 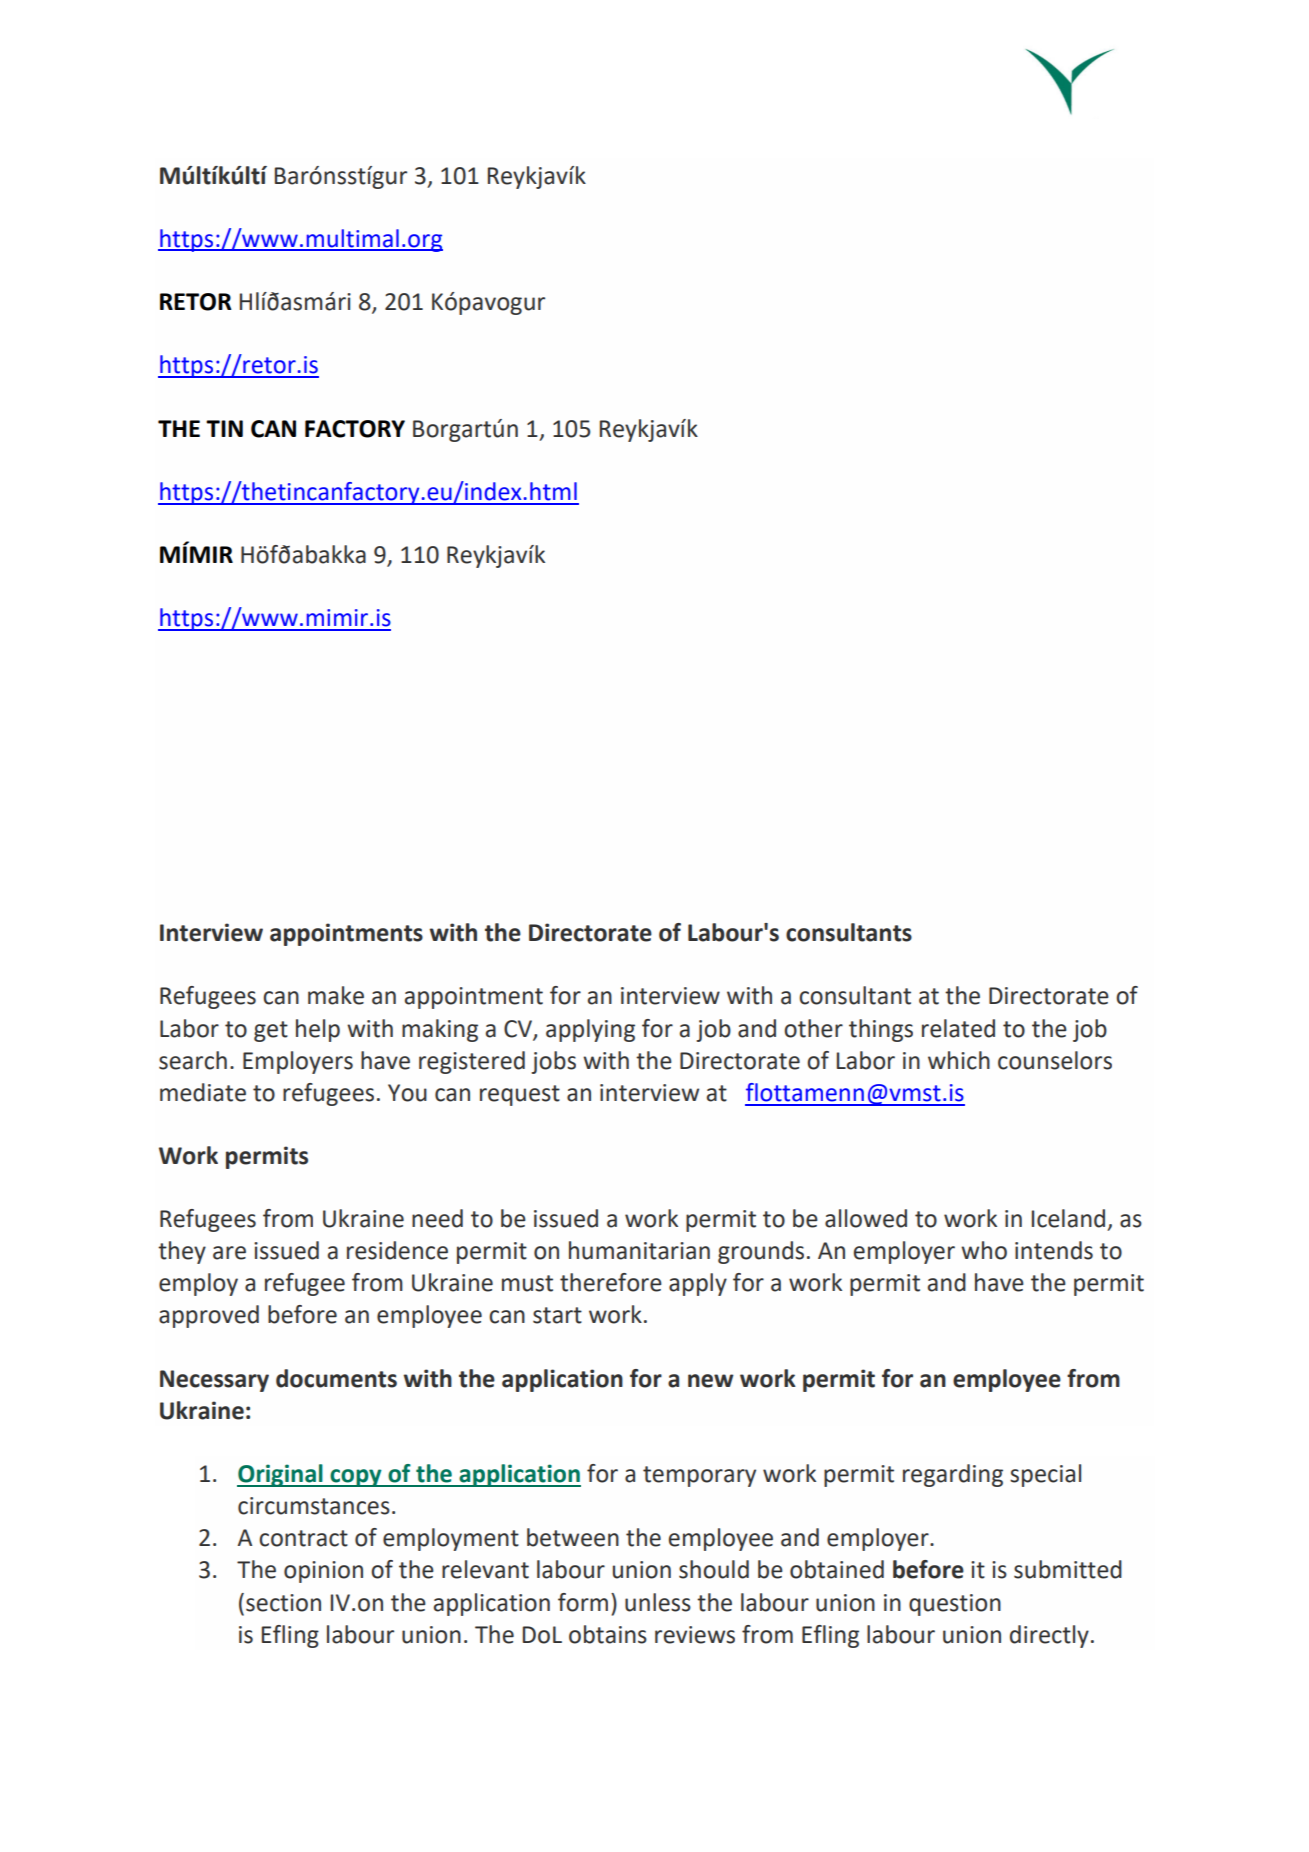 I want to click on temporary, so click(x=699, y=1476).
